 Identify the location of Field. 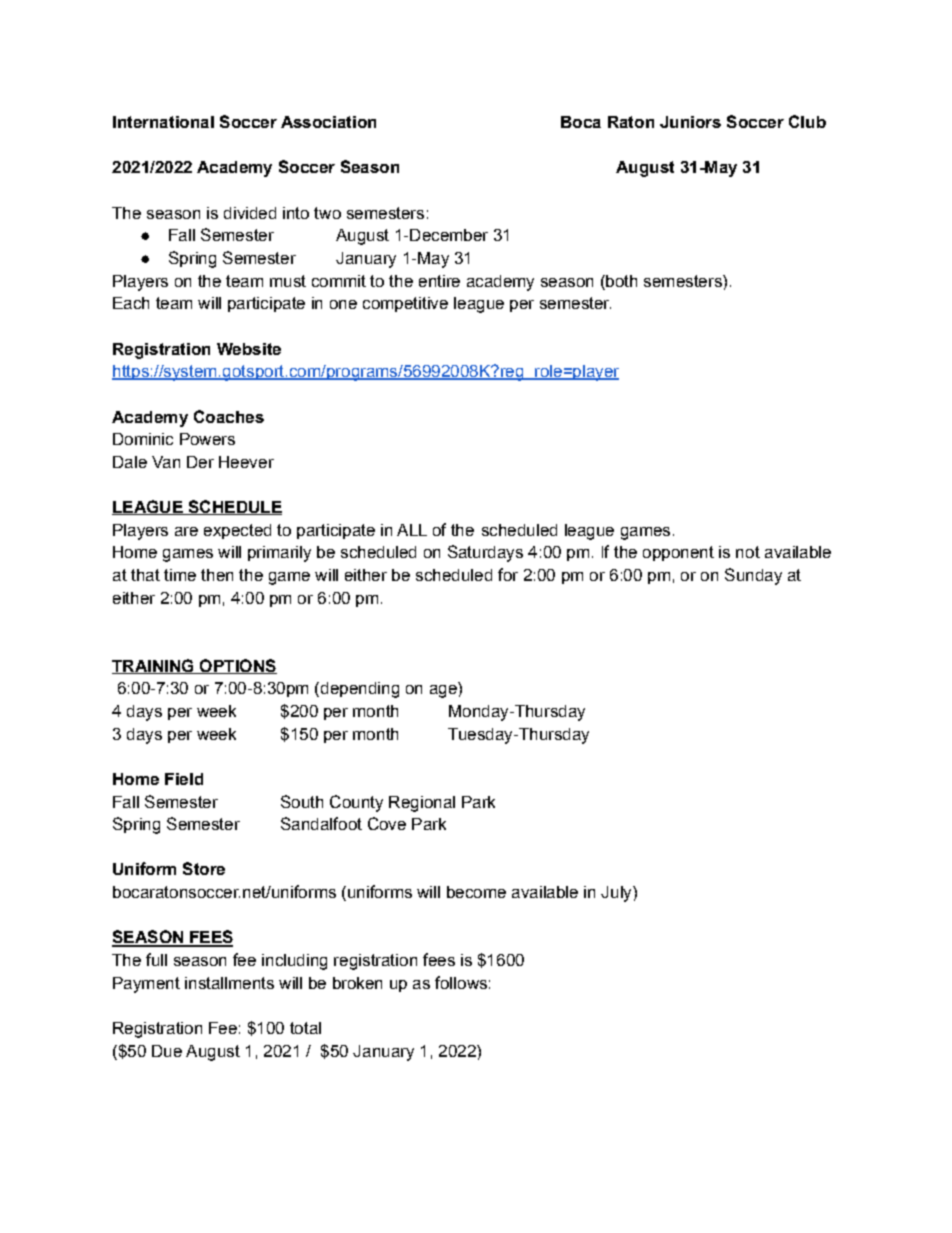
(184, 779).
